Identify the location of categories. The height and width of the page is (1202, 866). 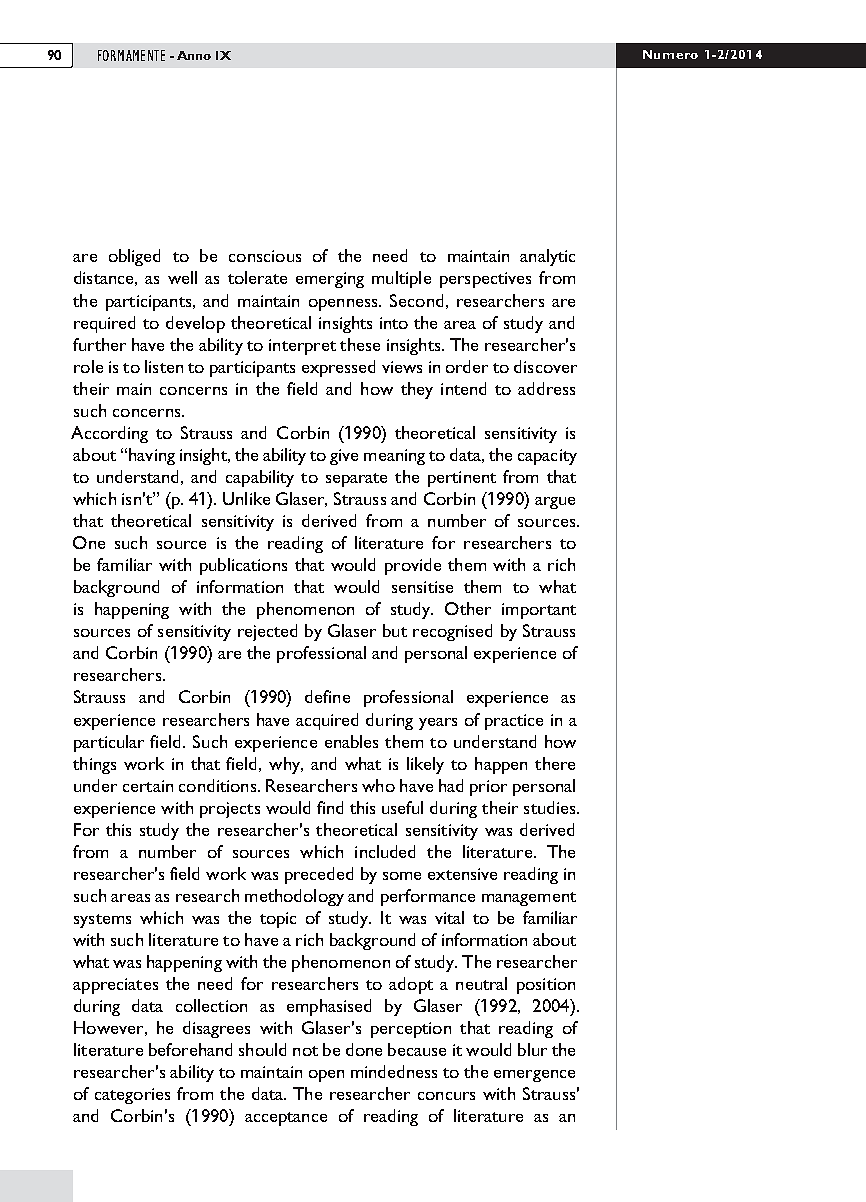
(132, 1096).
